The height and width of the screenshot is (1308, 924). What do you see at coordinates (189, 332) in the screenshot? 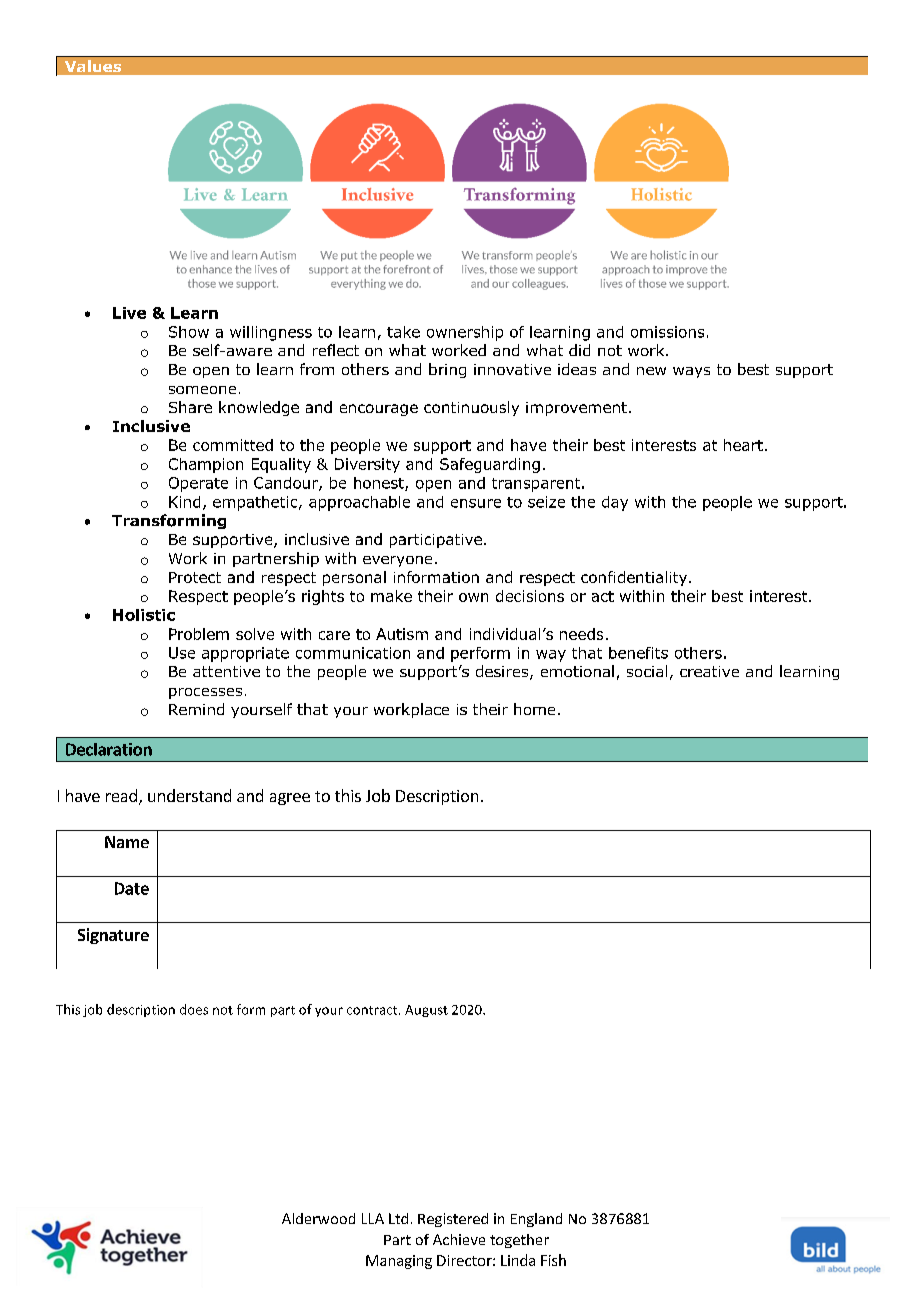
I see `Show` at bounding box center [189, 332].
